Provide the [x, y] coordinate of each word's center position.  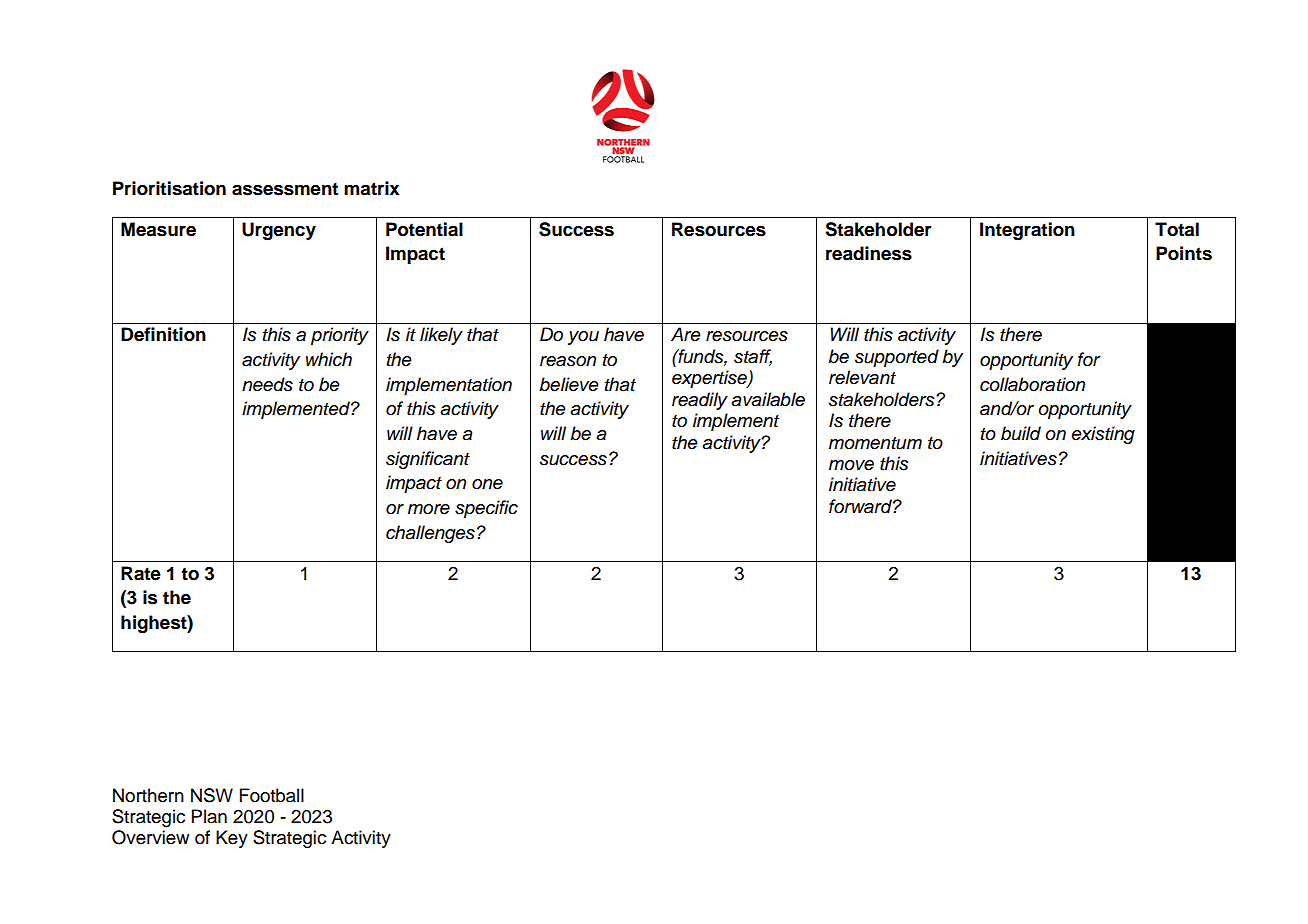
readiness [869, 253]
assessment [285, 189]
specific [486, 509]
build [1021, 433]
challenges [430, 534]
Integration [1027, 231]
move [851, 465]
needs [267, 384]
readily [700, 401]
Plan [209, 816]
